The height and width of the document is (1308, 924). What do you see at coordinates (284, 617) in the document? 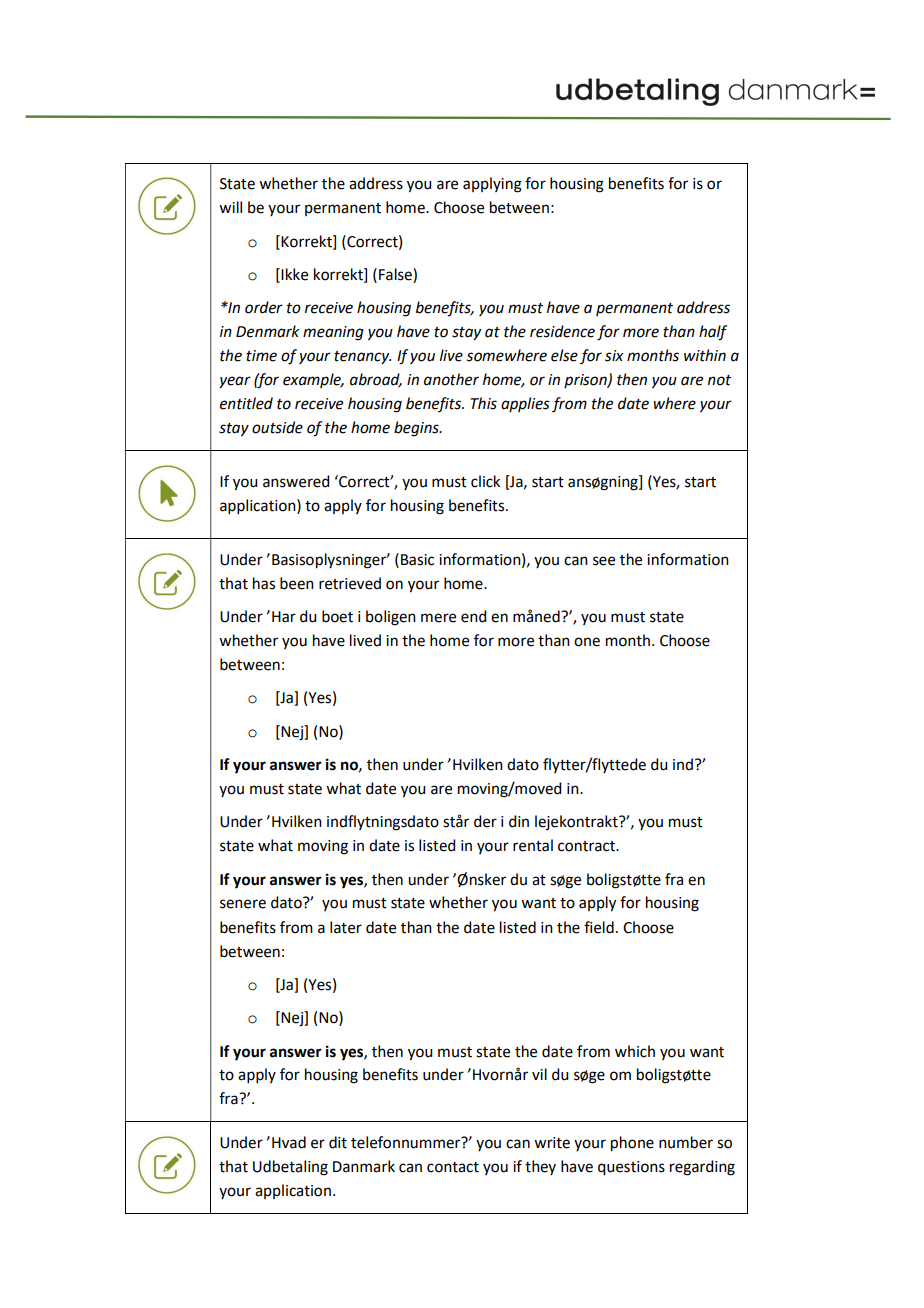
I see `Har` at bounding box center [284, 617].
